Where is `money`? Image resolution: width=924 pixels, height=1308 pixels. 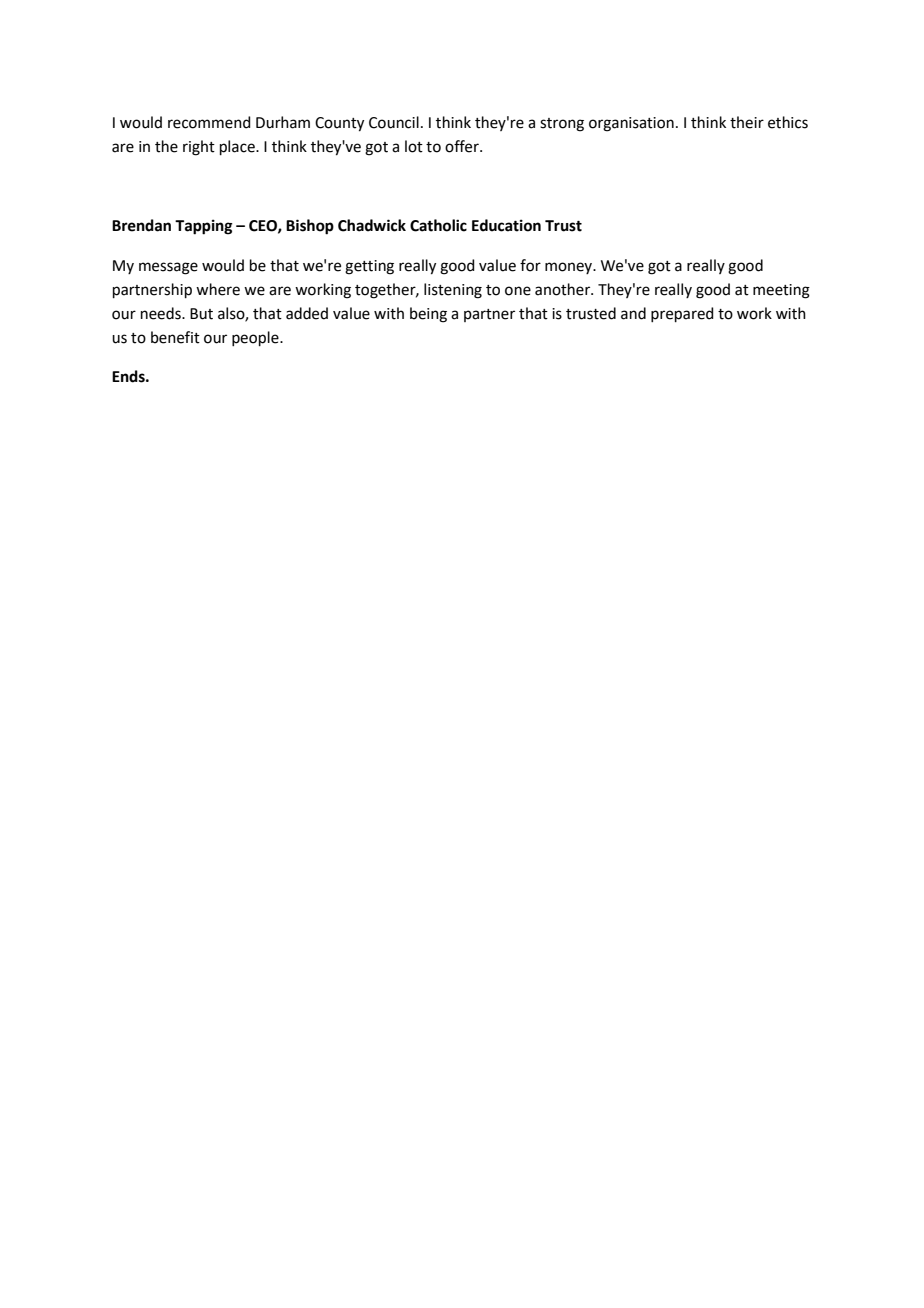
money is located at coordinates (569, 268).
